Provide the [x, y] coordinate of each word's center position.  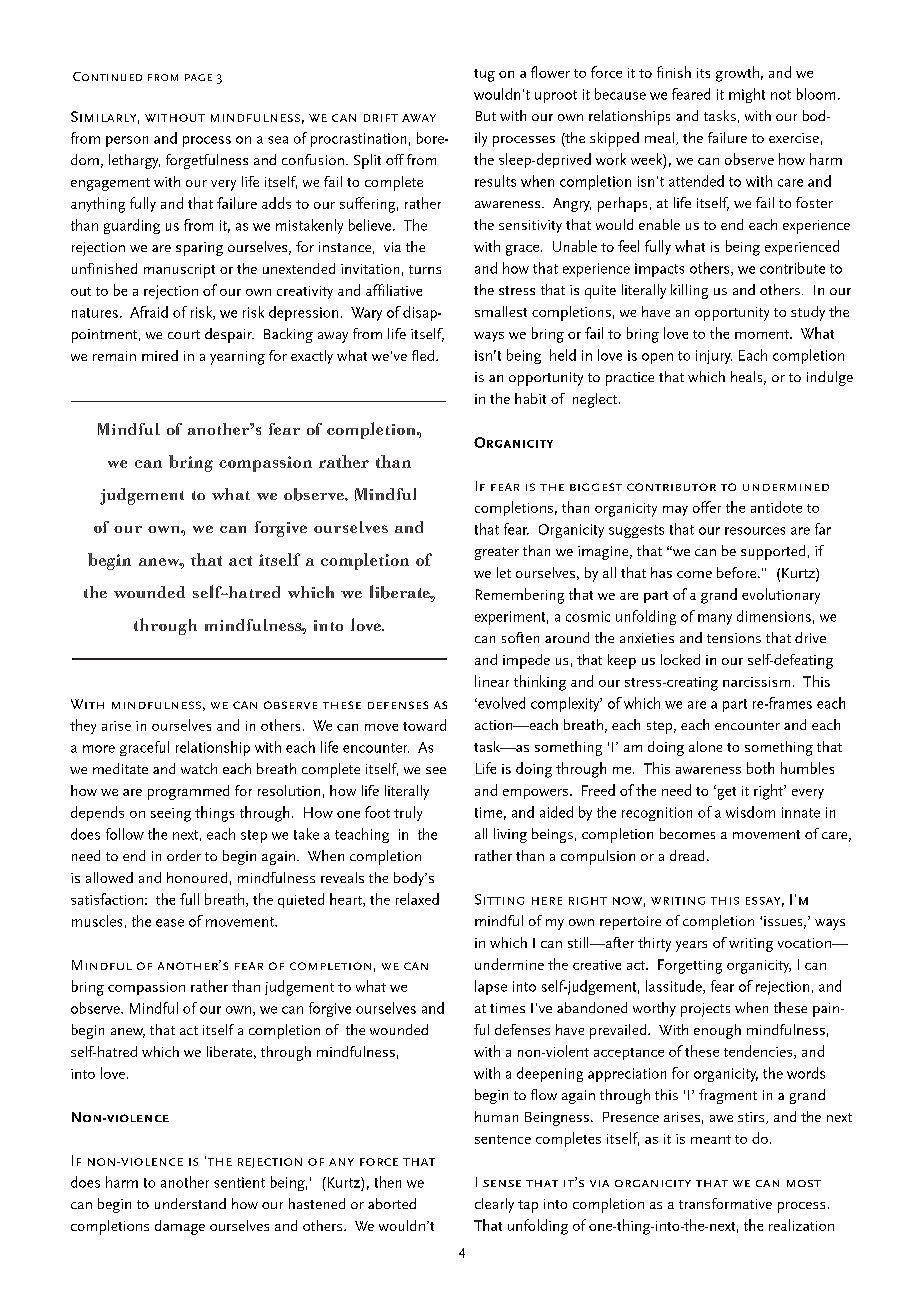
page [198, 77]
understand [190, 1203]
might [747, 95]
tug [484, 75]
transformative [725, 1203]
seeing [171, 815]
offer [707, 507]
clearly [494, 1205]
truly [408, 813]
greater [497, 553]
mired [160, 355]
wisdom [750, 812]
